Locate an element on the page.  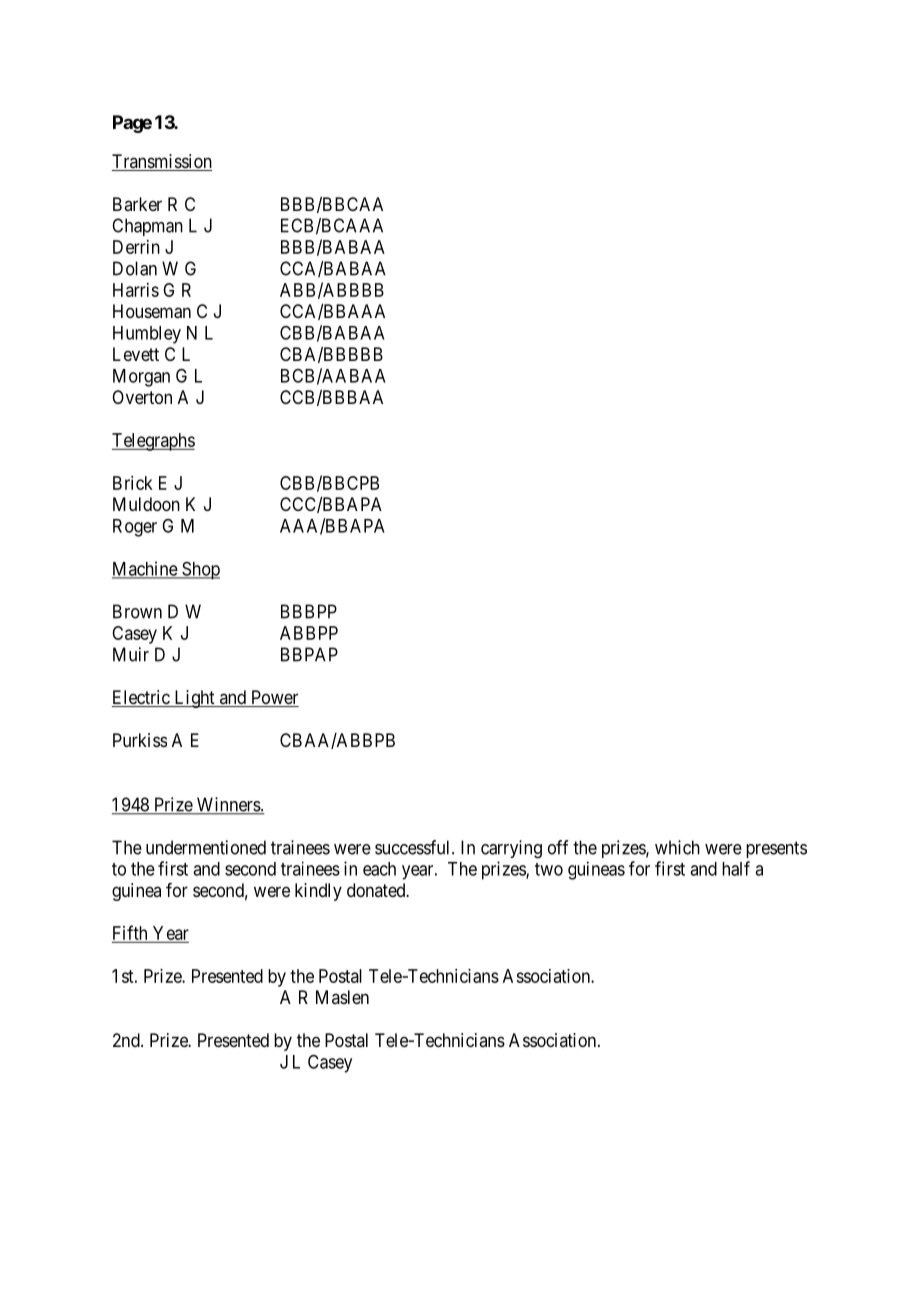
which is located at coordinates (677, 847).
